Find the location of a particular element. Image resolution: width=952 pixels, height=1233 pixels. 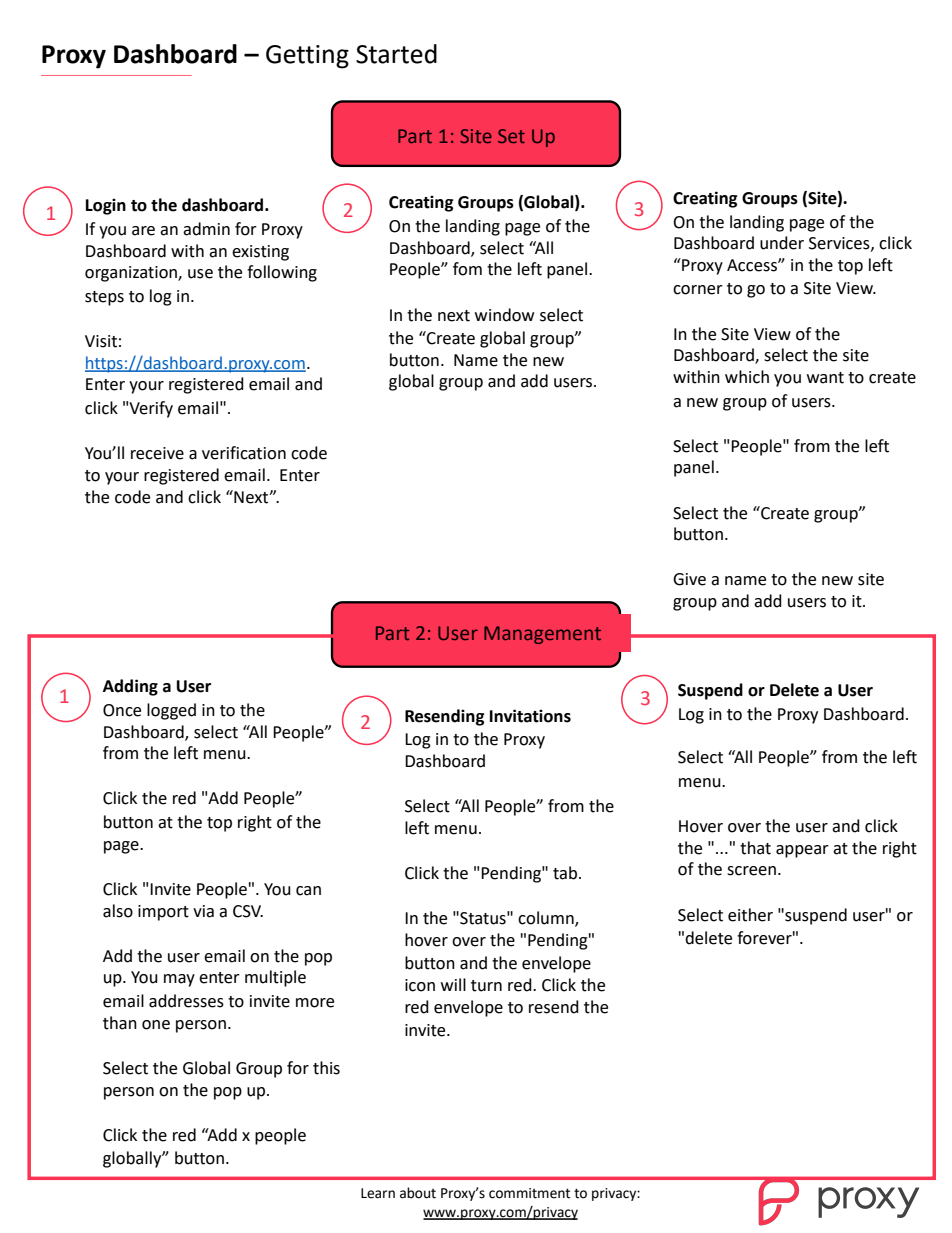

logged is located at coordinates (171, 711).
